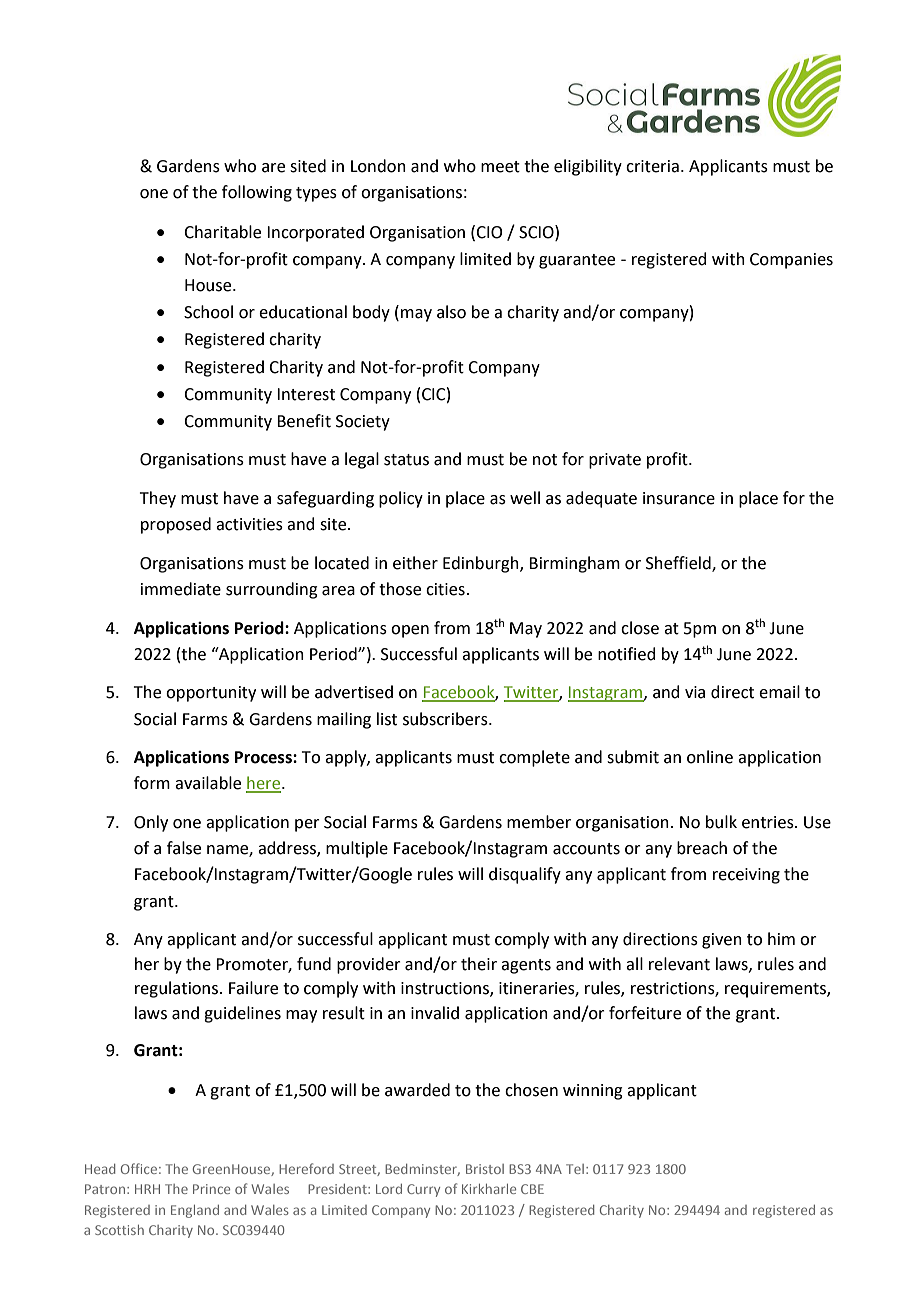  I want to click on Charitable, so click(222, 232).
